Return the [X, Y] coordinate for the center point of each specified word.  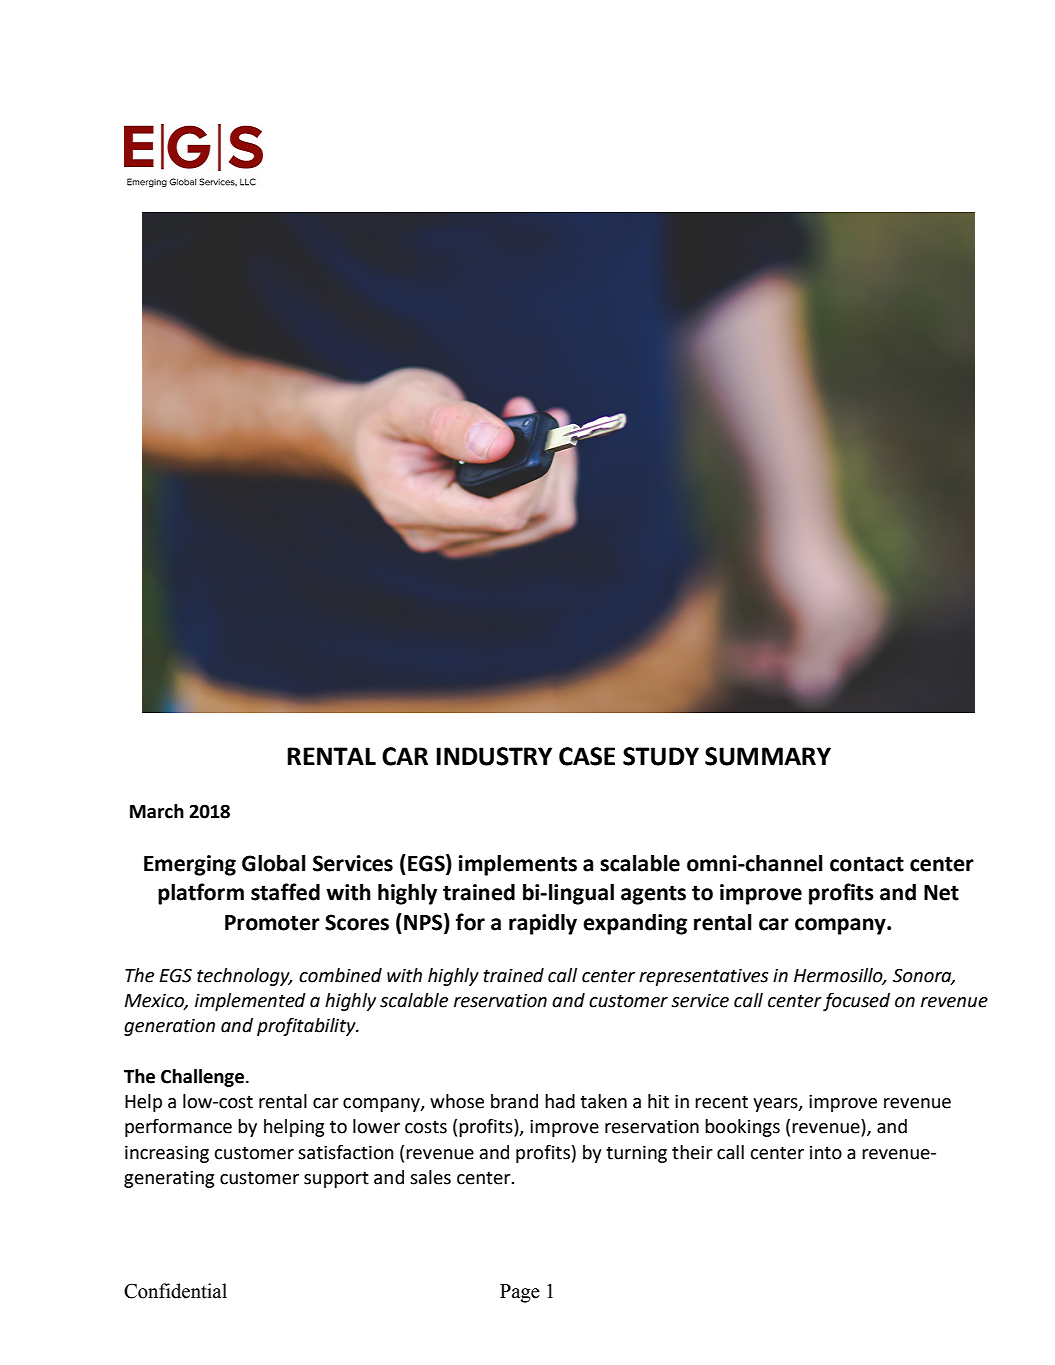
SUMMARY [768, 756]
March [157, 811]
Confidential [175, 1291]
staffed [285, 892]
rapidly [543, 924]
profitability [307, 1026]
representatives [704, 977]
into [826, 1153]
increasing [167, 1154]
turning [636, 1154]
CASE [587, 756]
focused [856, 1002]
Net [941, 893]
